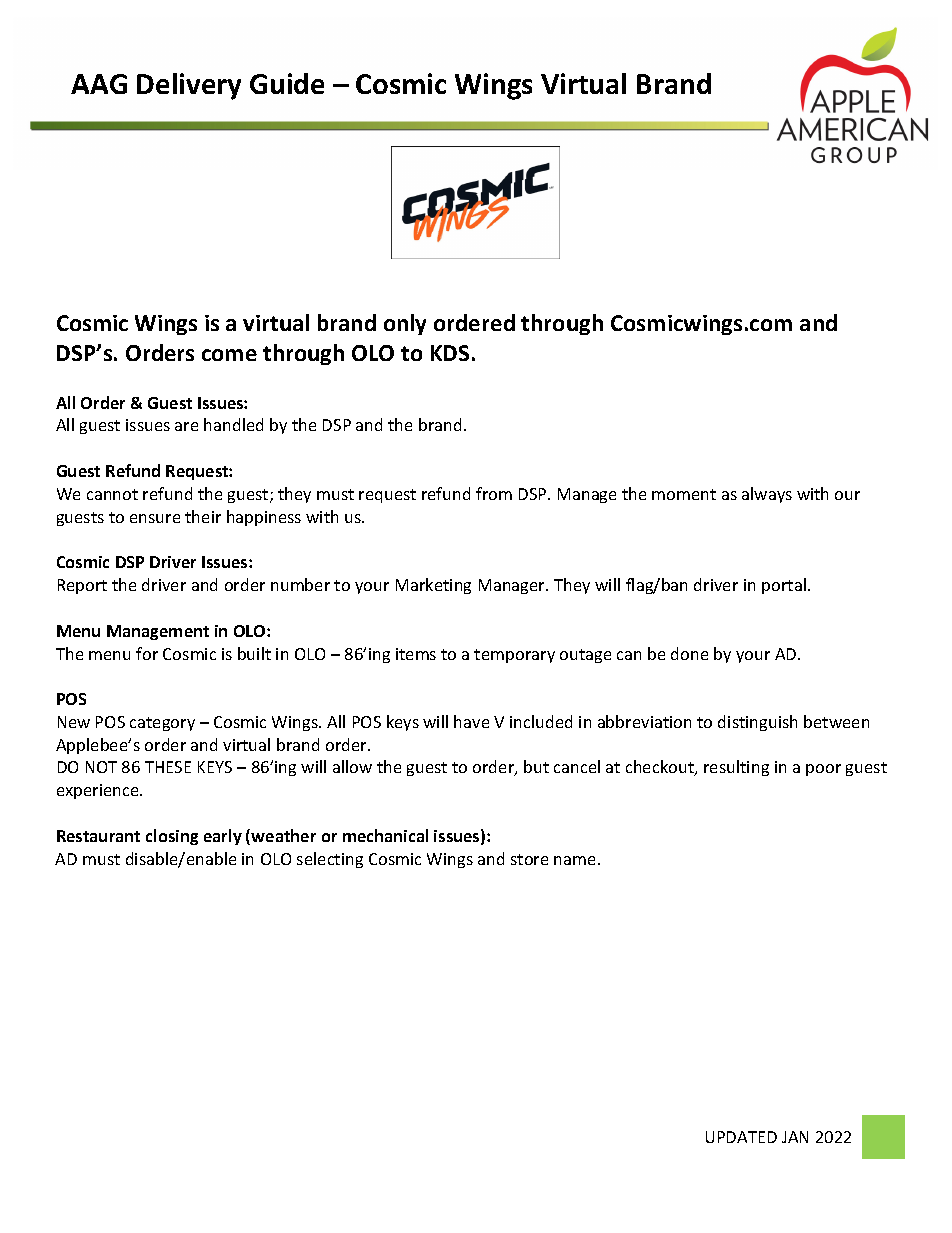 The height and width of the screenshot is (1233, 952). I want to click on portal, so click(784, 586).
